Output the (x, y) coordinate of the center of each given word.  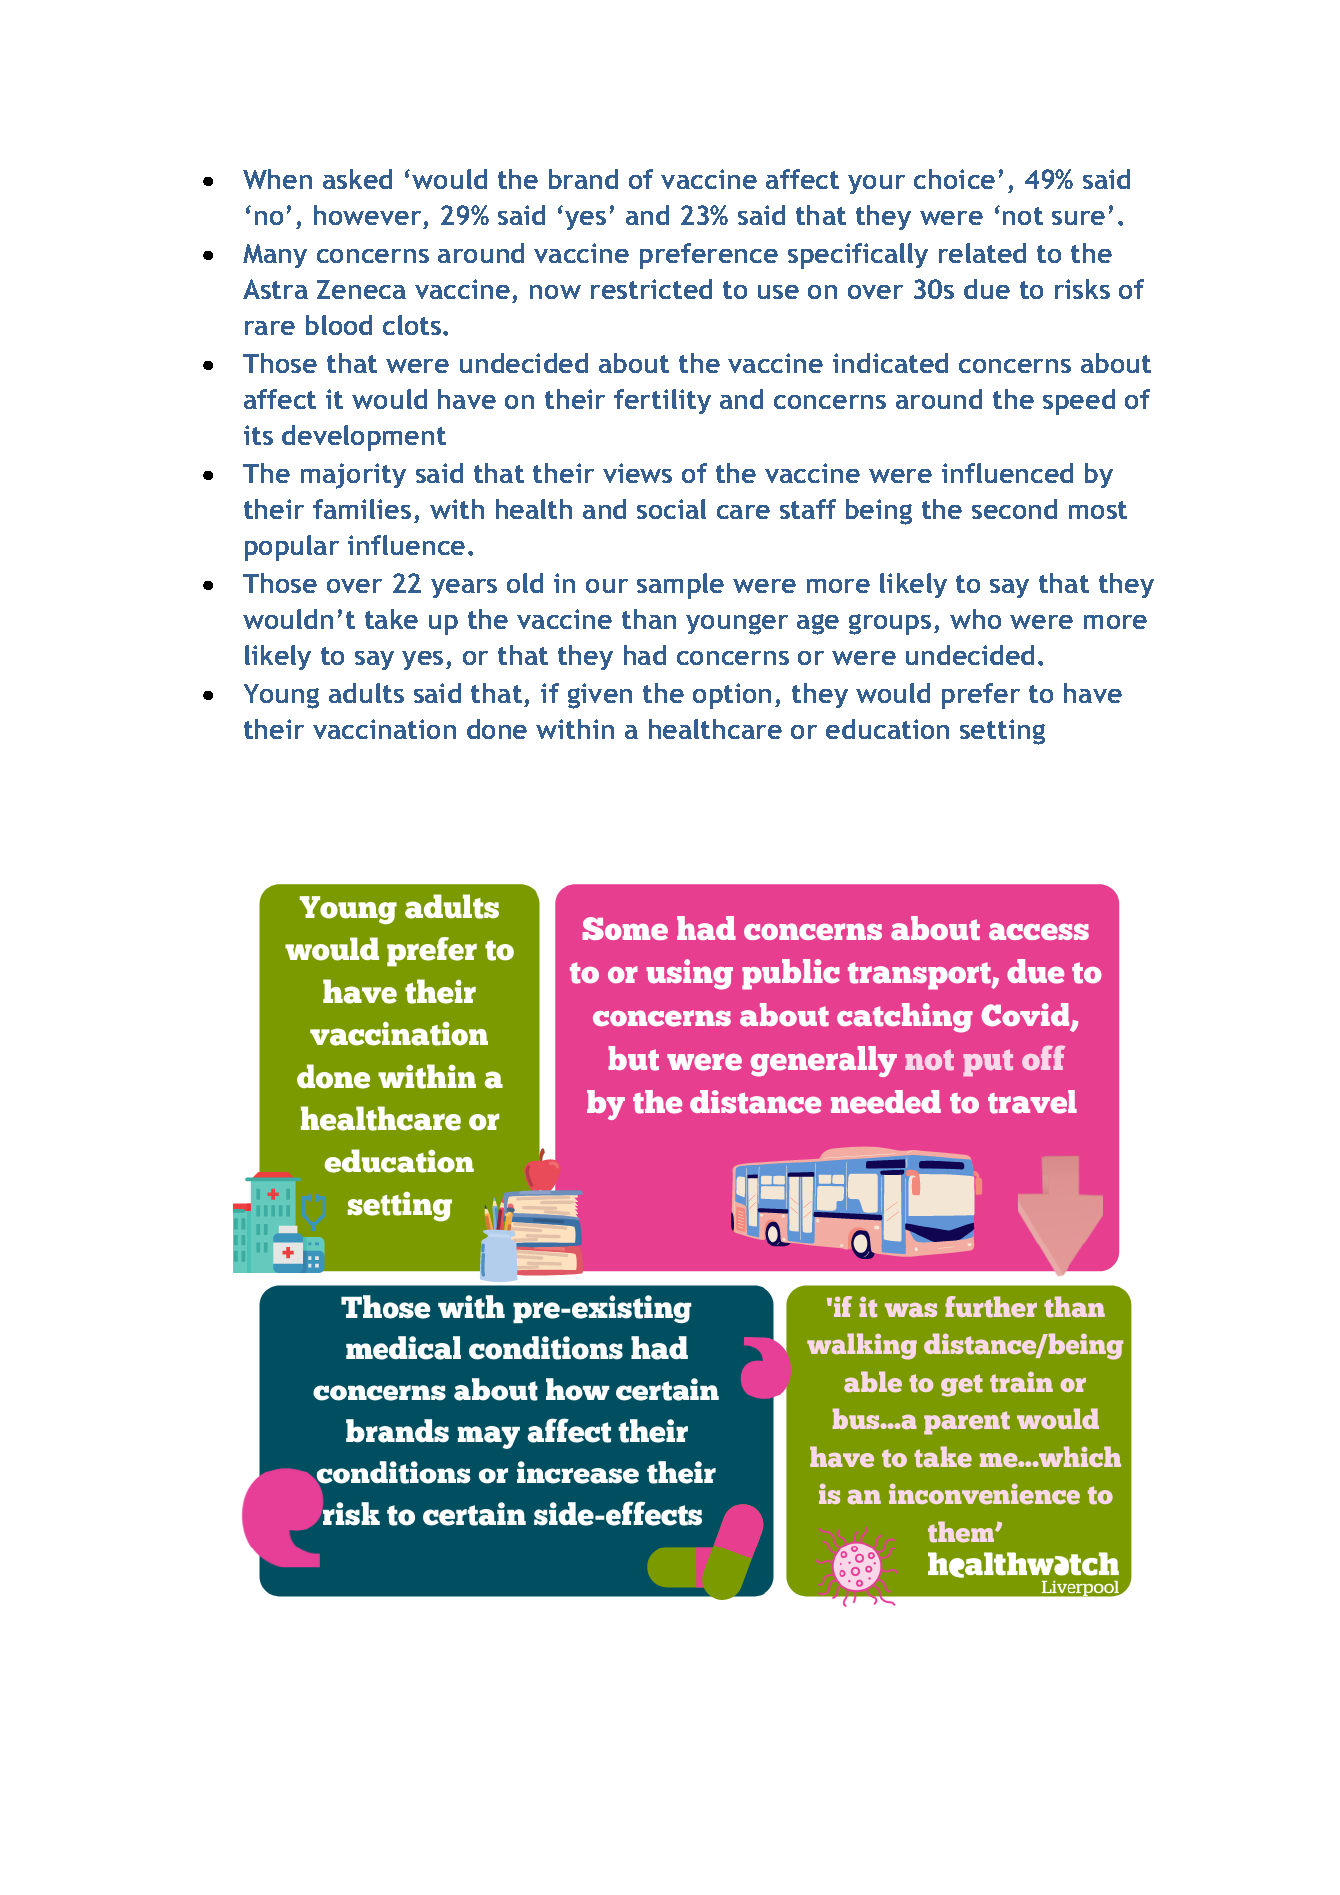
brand (583, 179)
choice (954, 179)
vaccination (384, 729)
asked (357, 179)
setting (1002, 732)
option (732, 696)
